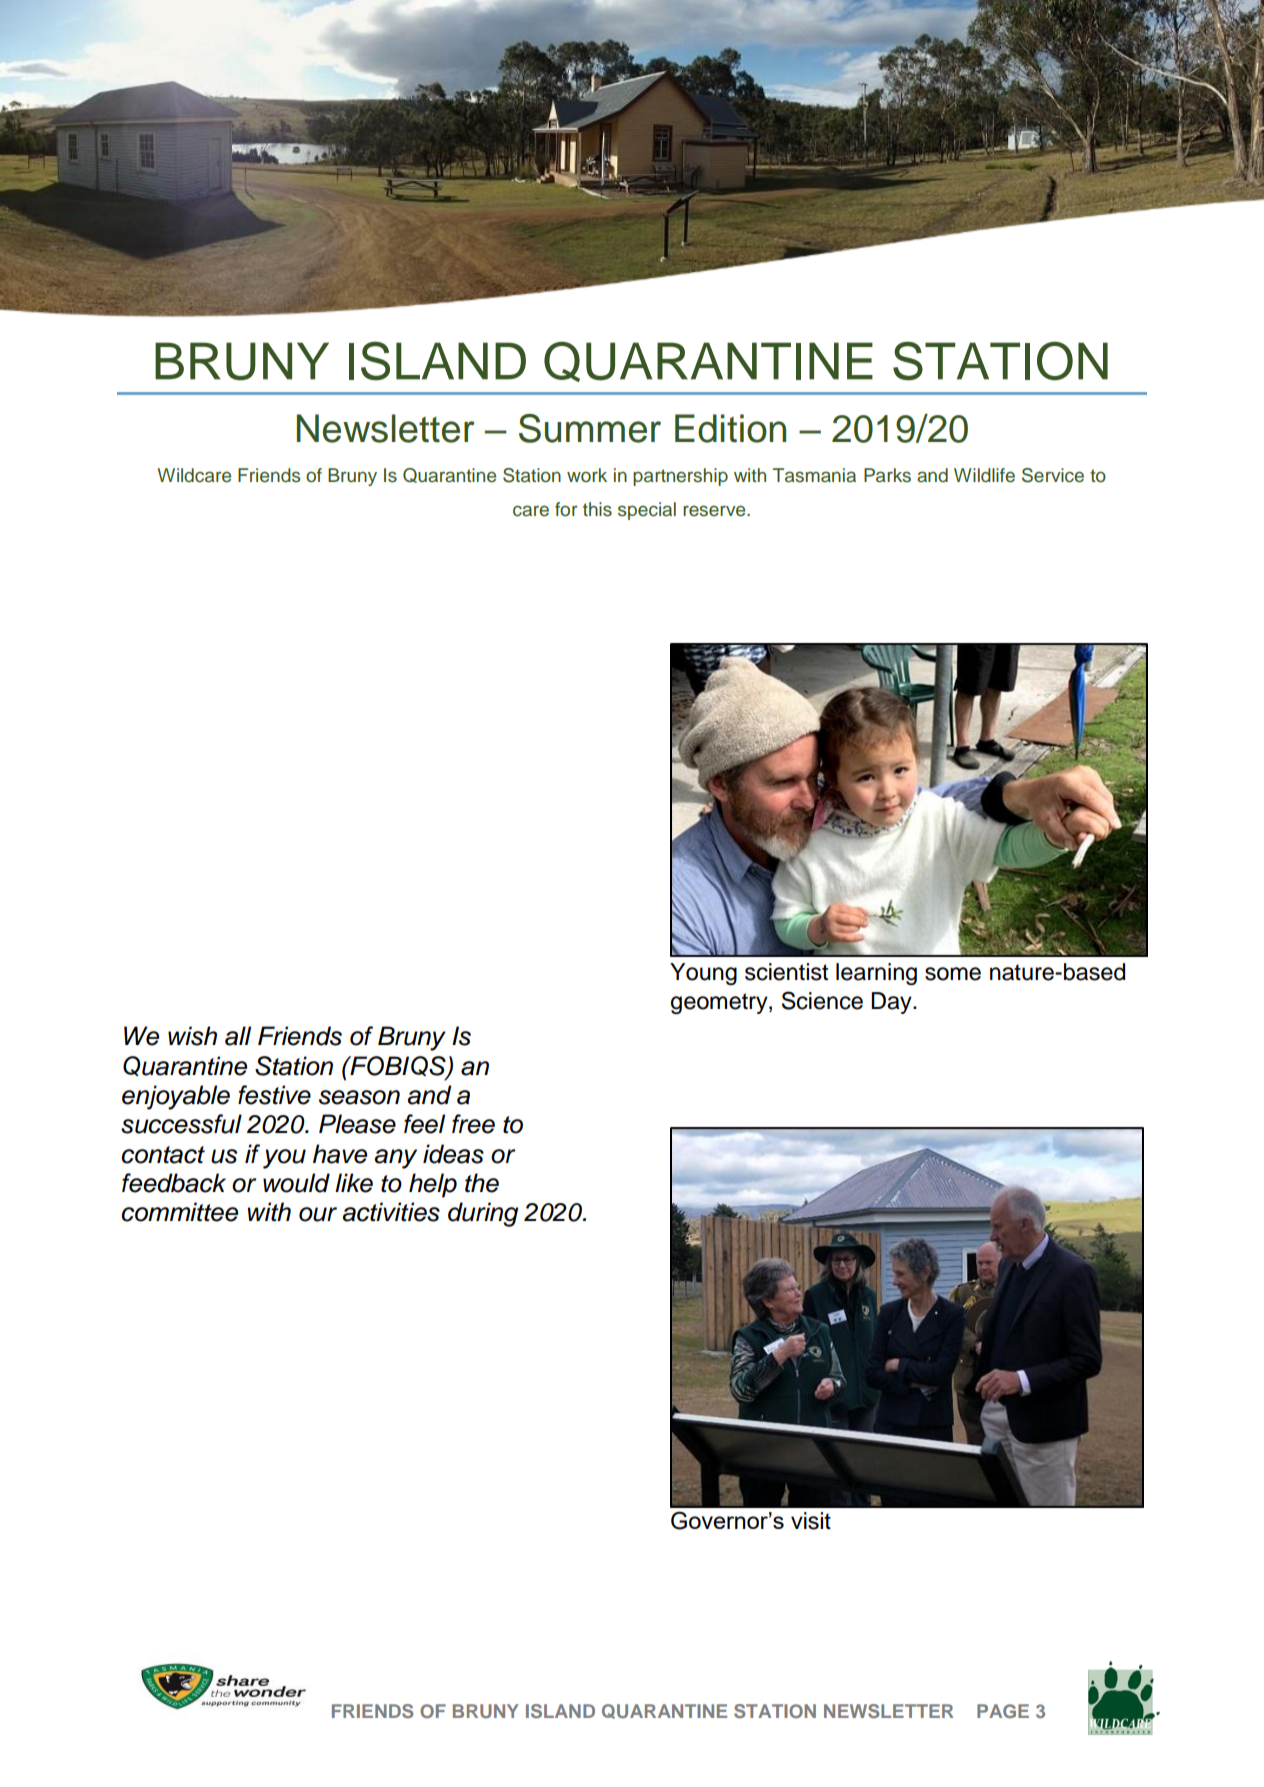 The height and width of the page is (1787, 1264). What do you see at coordinates (984, 475) in the page?
I see `Wildlife` at bounding box center [984, 475].
